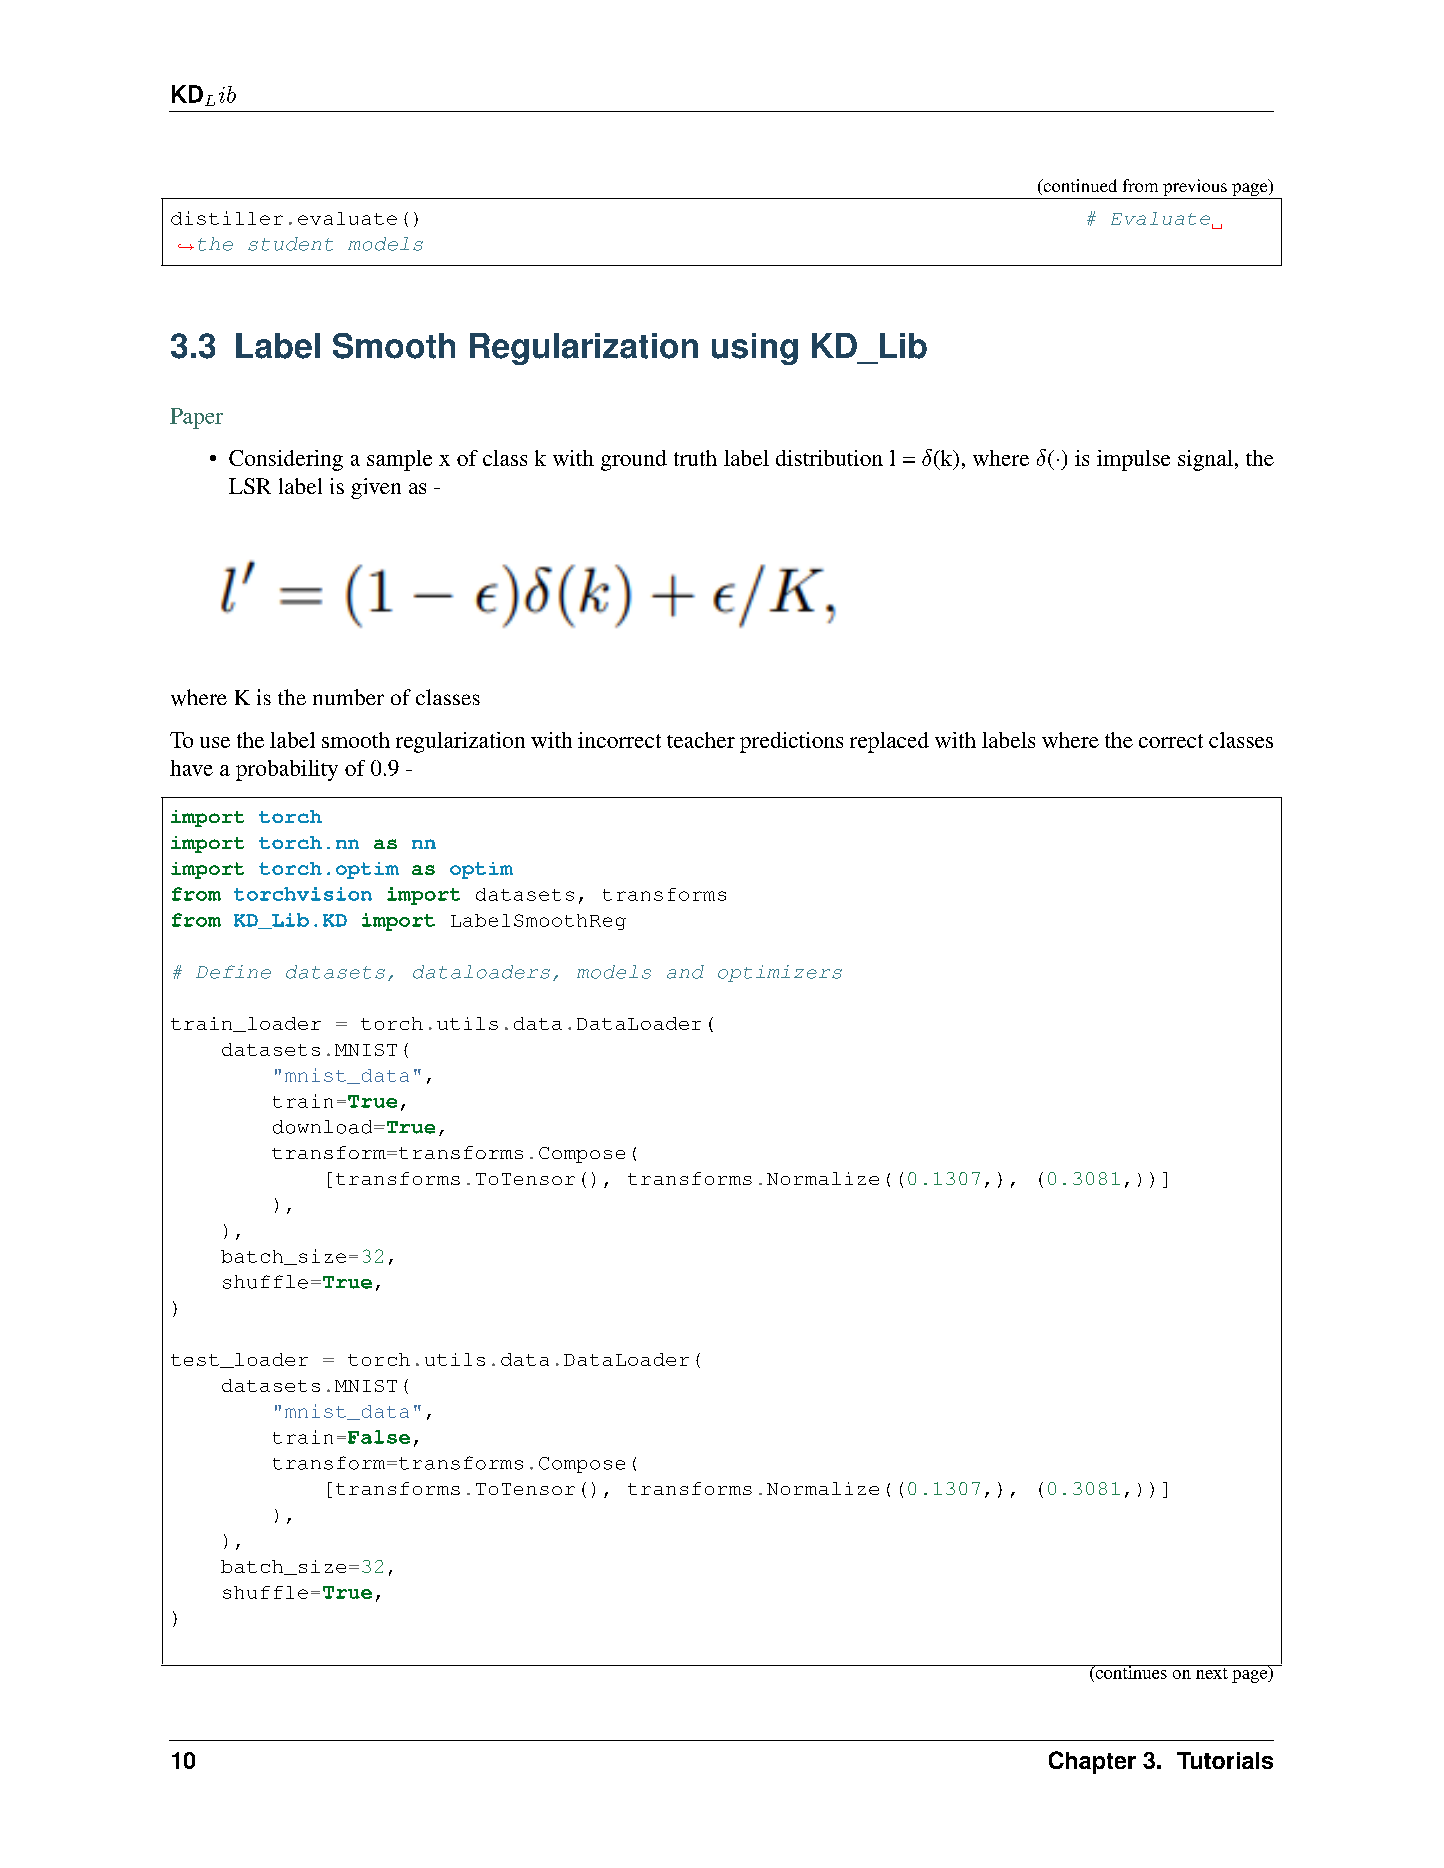 Image resolution: width=1444 pixels, height=1868 pixels. What do you see at coordinates (233, 972) in the document?
I see `Define` at bounding box center [233, 972].
